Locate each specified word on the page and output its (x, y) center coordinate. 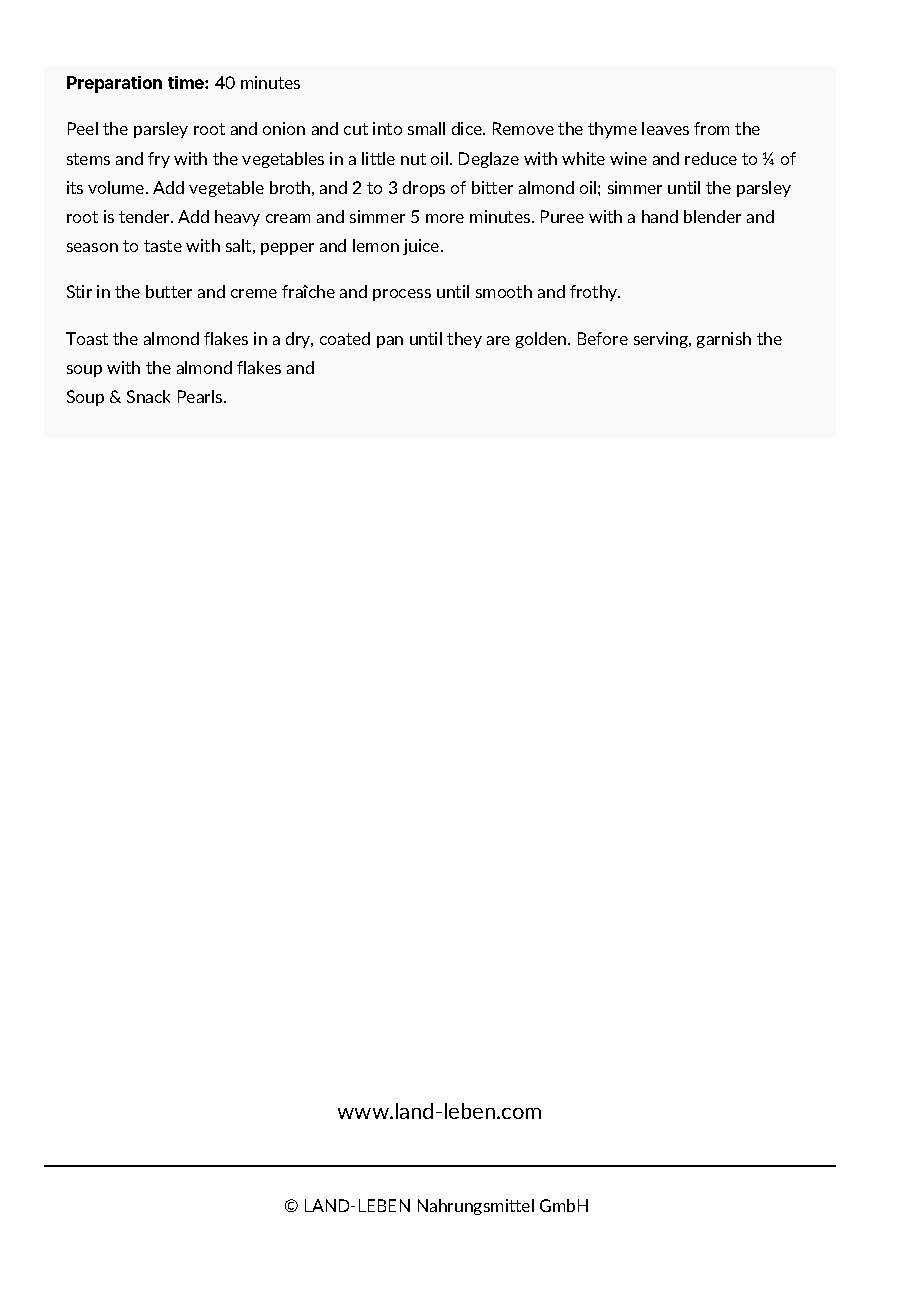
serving (662, 340)
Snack (148, 396)
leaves (665, 128)
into (387, 128)
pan (390, 342)
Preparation (114, 84)
